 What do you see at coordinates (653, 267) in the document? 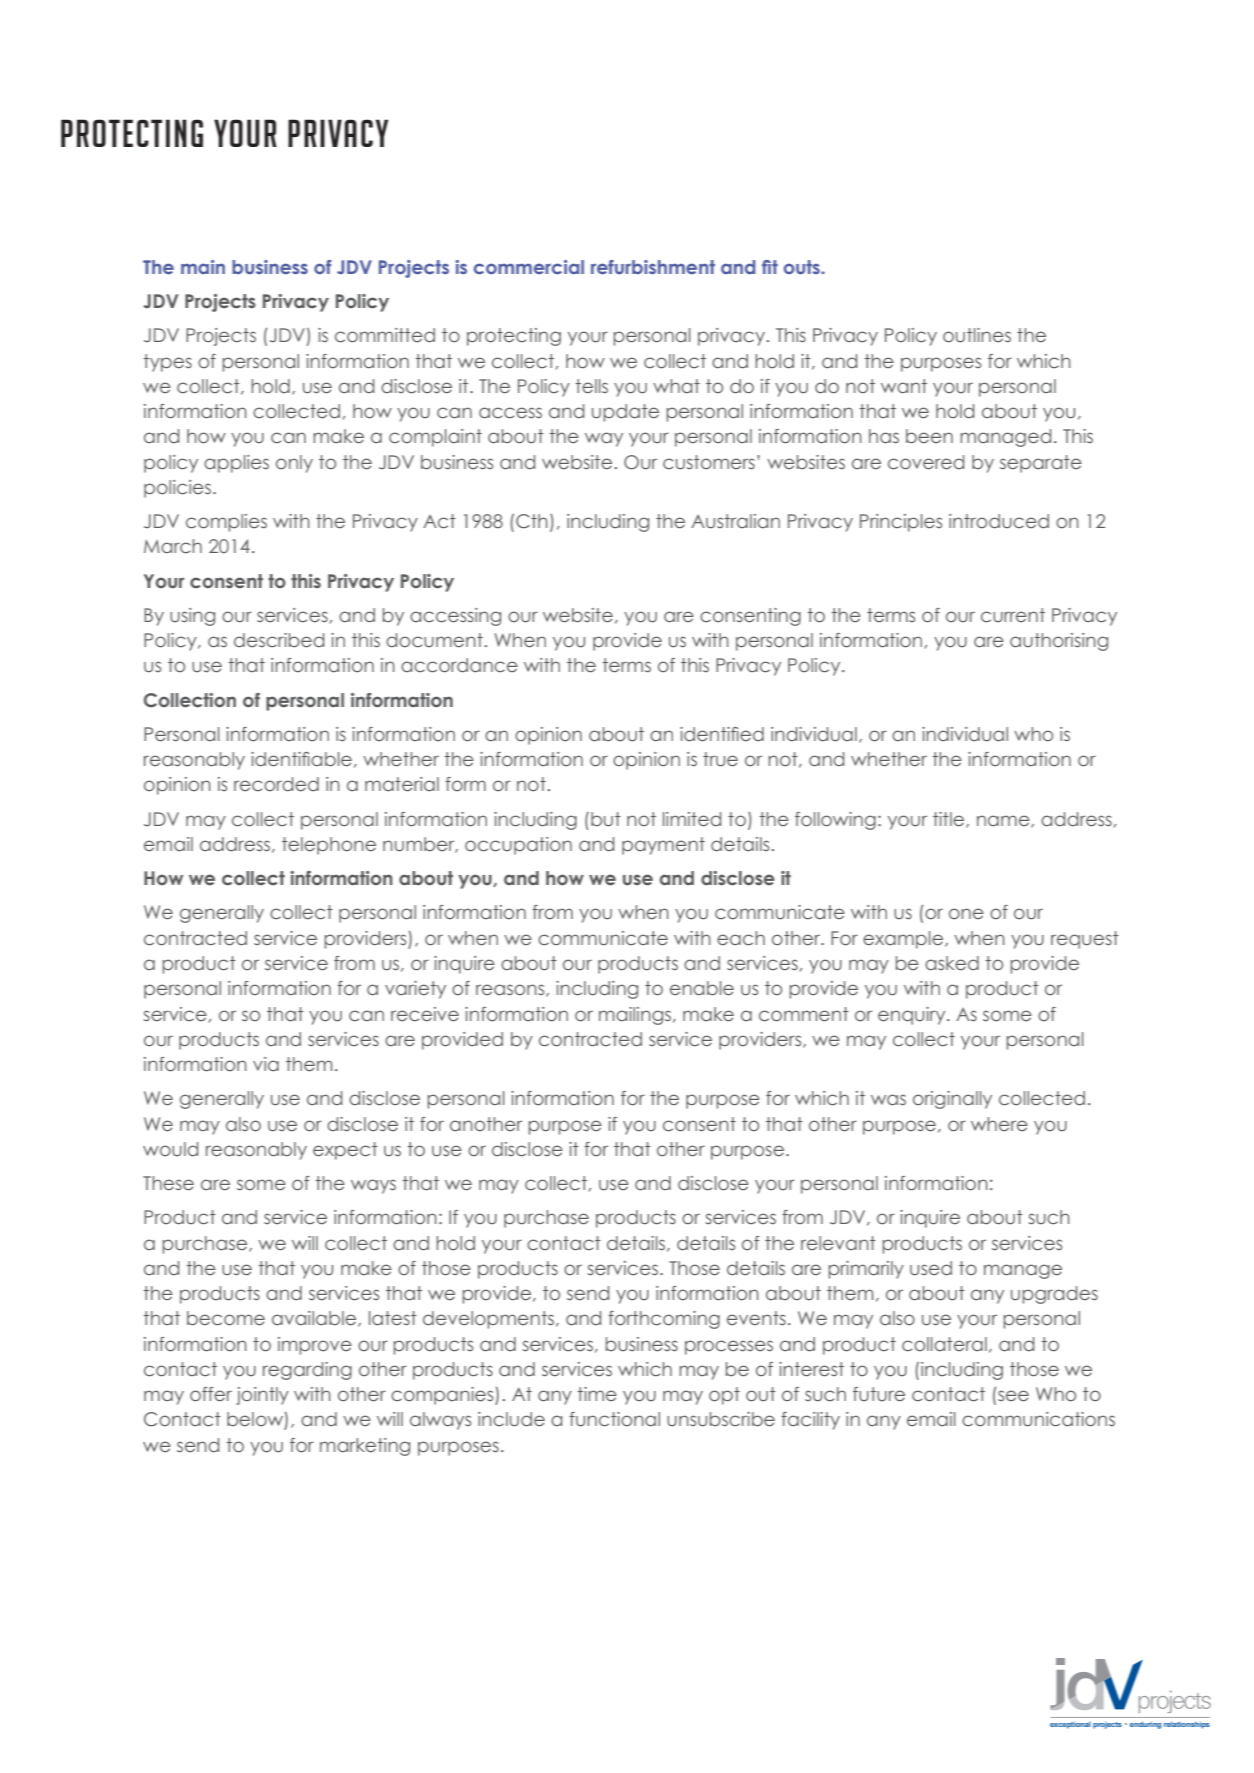
I see `refurbishment` at bounding box center [653, 267].
